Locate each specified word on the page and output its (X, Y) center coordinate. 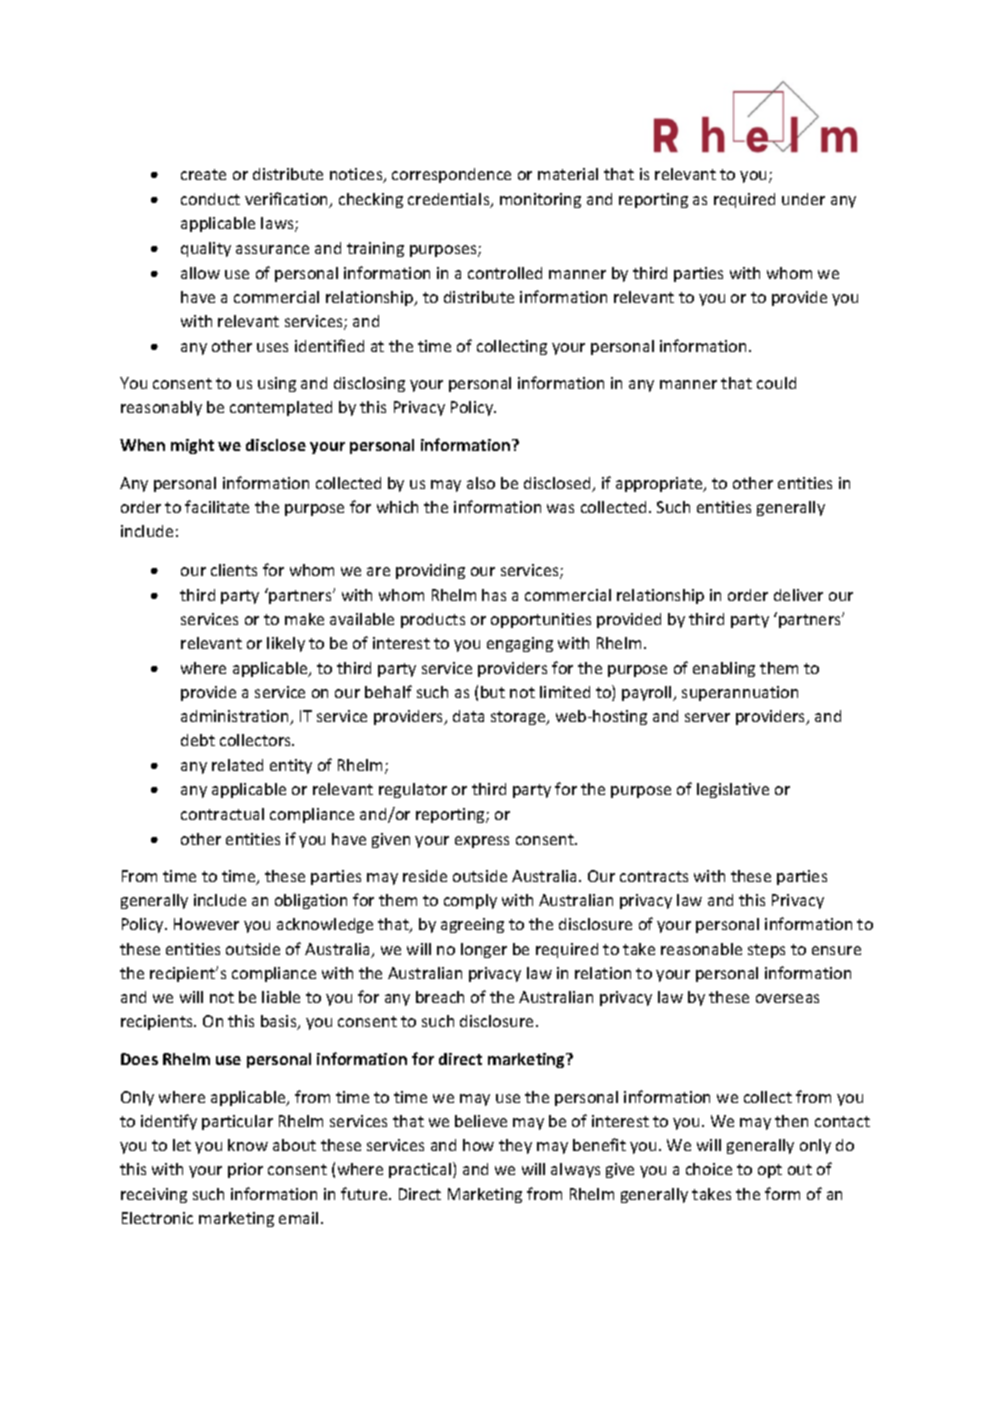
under (803, 199)
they (515, 1146)
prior (245, 1170)
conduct (210, 199)
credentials (450, 200)
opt (770, 1171)
